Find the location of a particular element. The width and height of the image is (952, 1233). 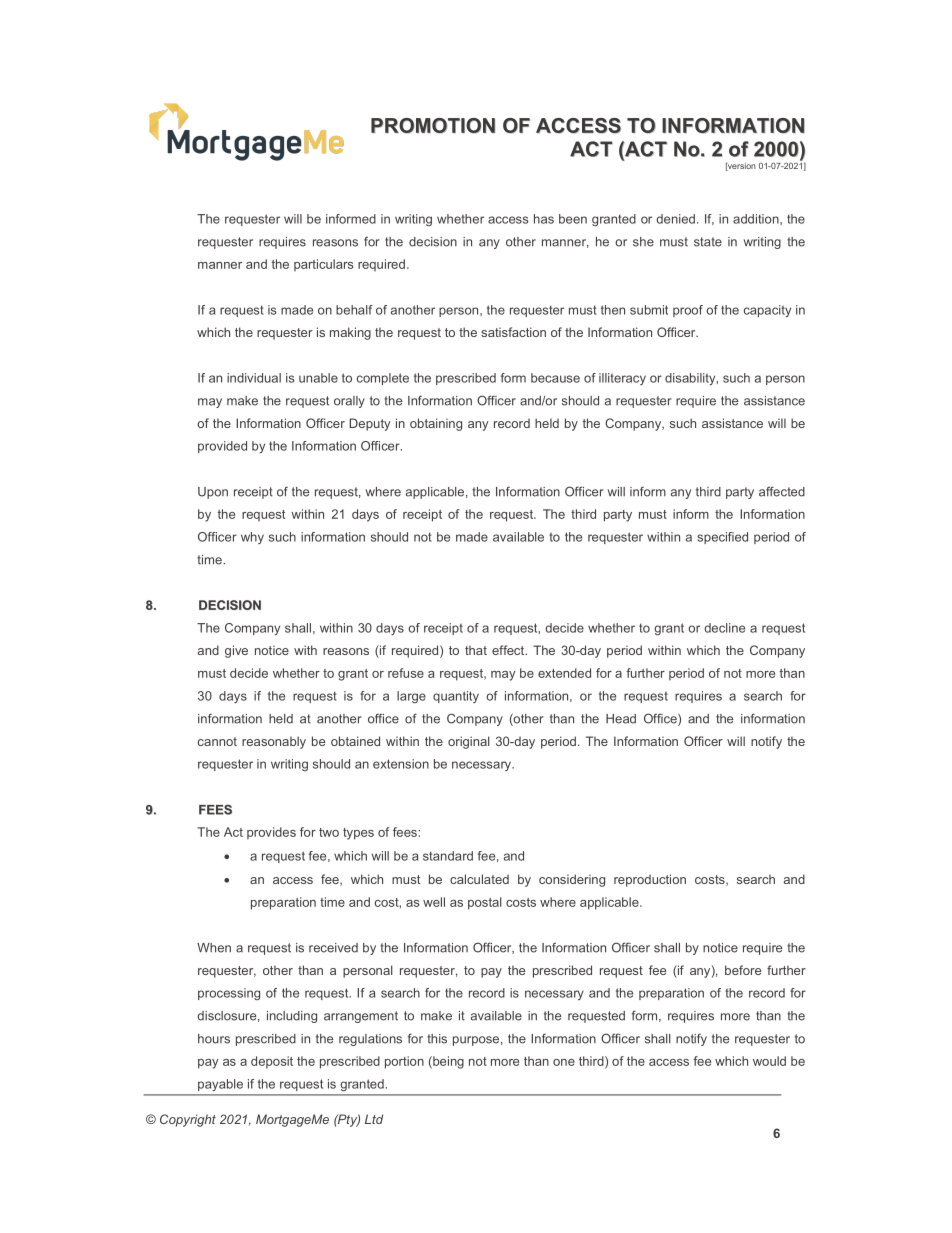

this is located at coordinates (437, 1039).
